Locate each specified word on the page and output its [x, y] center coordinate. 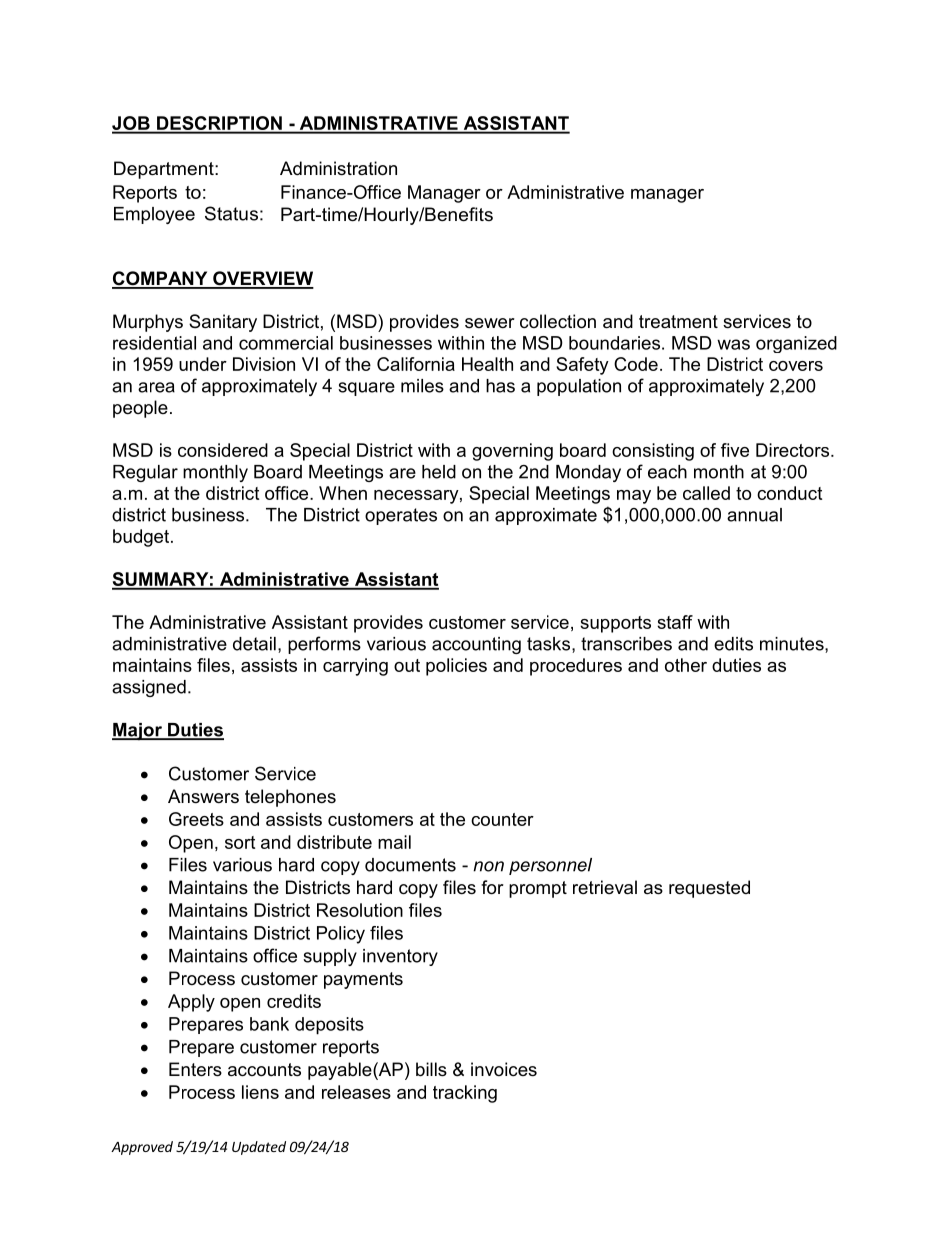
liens [260, 1092]
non [488, 866]
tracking [465, 1094]
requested [709, 889]
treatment [678, 322]
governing [512, 452]
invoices [504, 1069]
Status [231, 213]
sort [240, 842]
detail [254, 644]
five [735, 450]
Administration [338, 168]
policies [456, 667]
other [686, 665]
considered [223, 450]
